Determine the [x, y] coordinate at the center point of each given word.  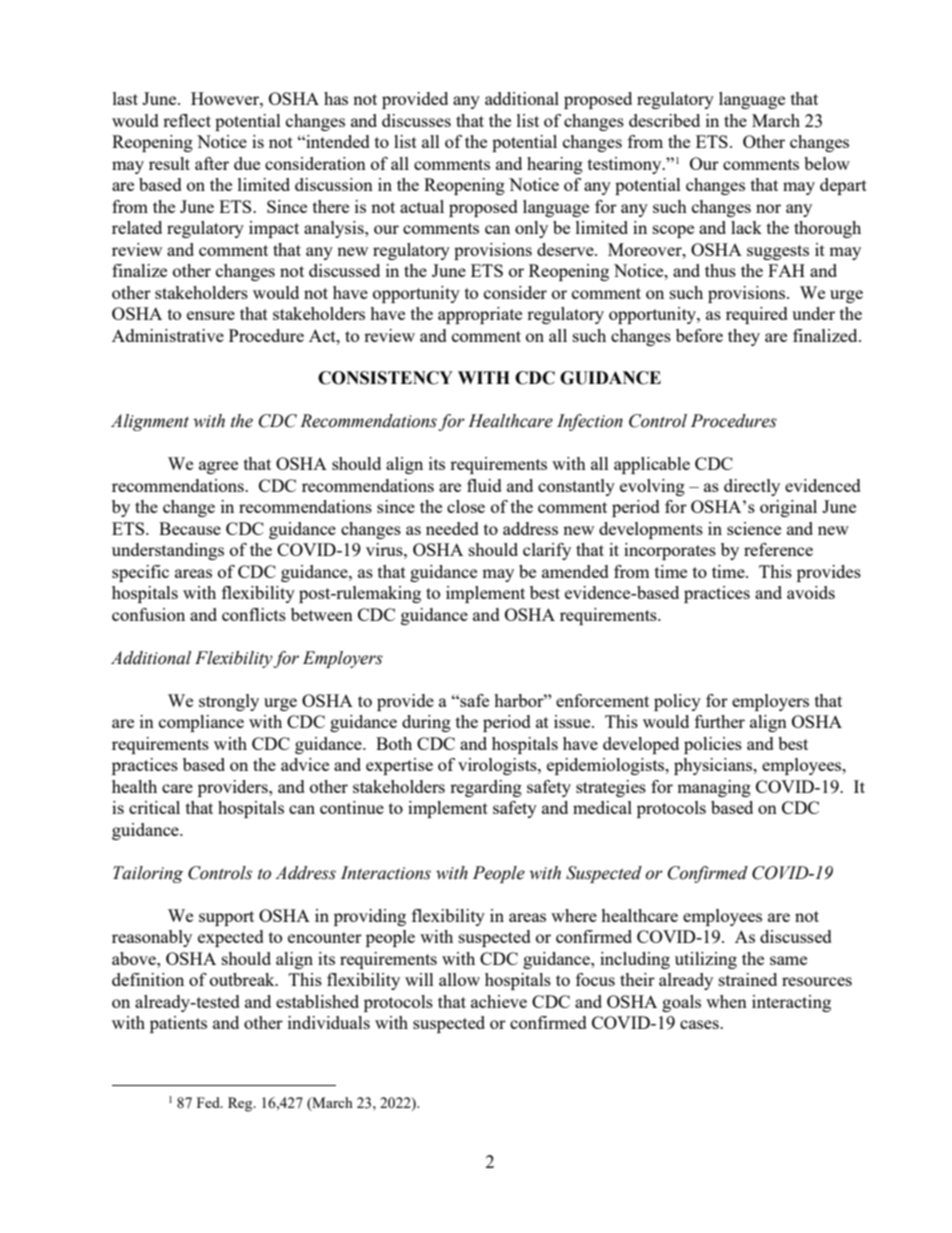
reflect [187, 120]
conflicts [254, 614]
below [827, 163]
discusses [416, 120]
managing [714, 788]
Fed [209, 1102]
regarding [486, 788]
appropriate [480, 315]
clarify [547, 551]
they [744, 337]
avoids [811, 592]
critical [154, 807]
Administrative [168, 335]
